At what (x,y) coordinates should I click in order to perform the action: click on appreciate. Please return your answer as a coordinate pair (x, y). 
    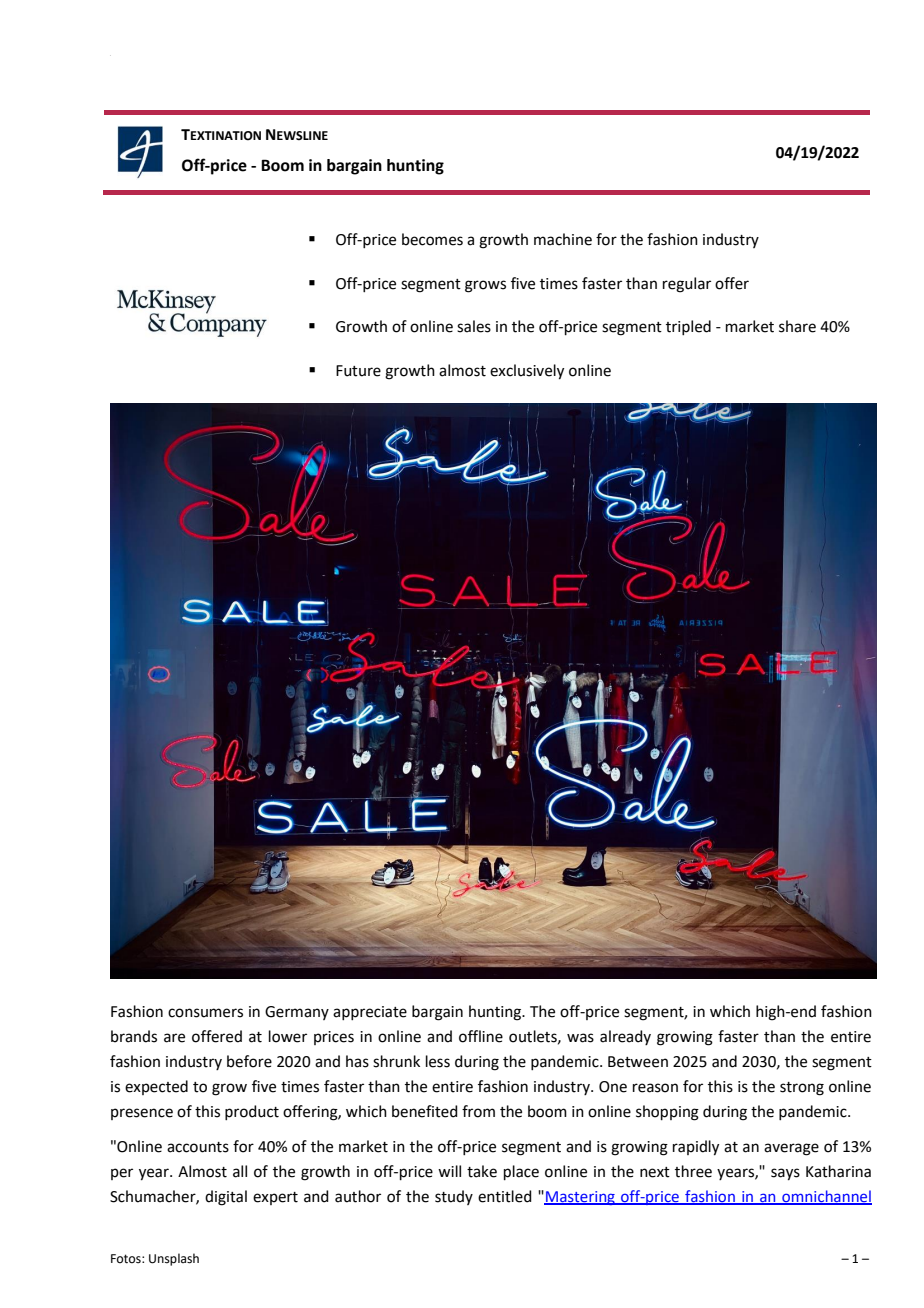
    Looking at the image, I should click on (370, 1013).
